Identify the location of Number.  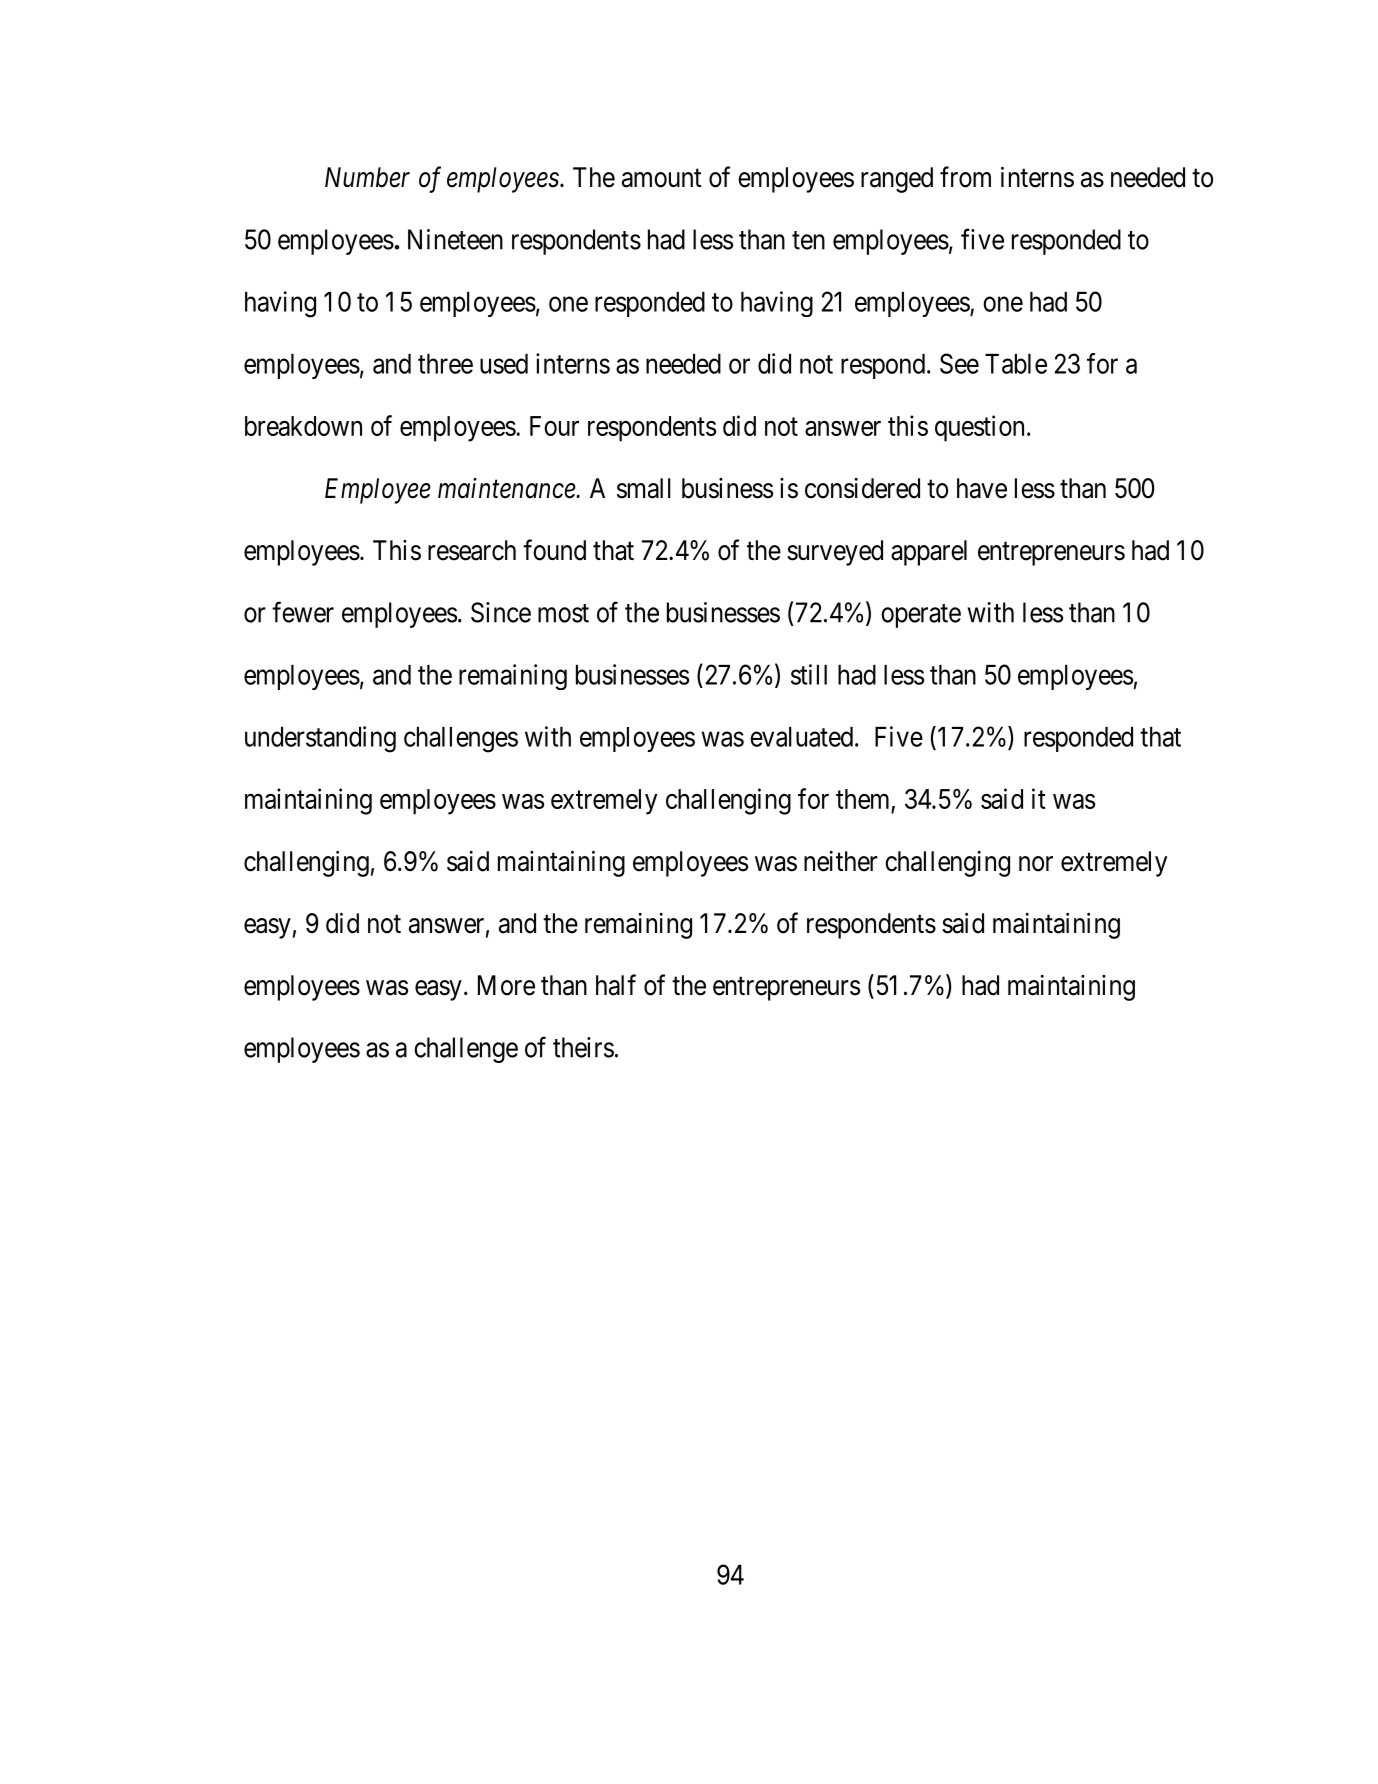
(367, 177).
